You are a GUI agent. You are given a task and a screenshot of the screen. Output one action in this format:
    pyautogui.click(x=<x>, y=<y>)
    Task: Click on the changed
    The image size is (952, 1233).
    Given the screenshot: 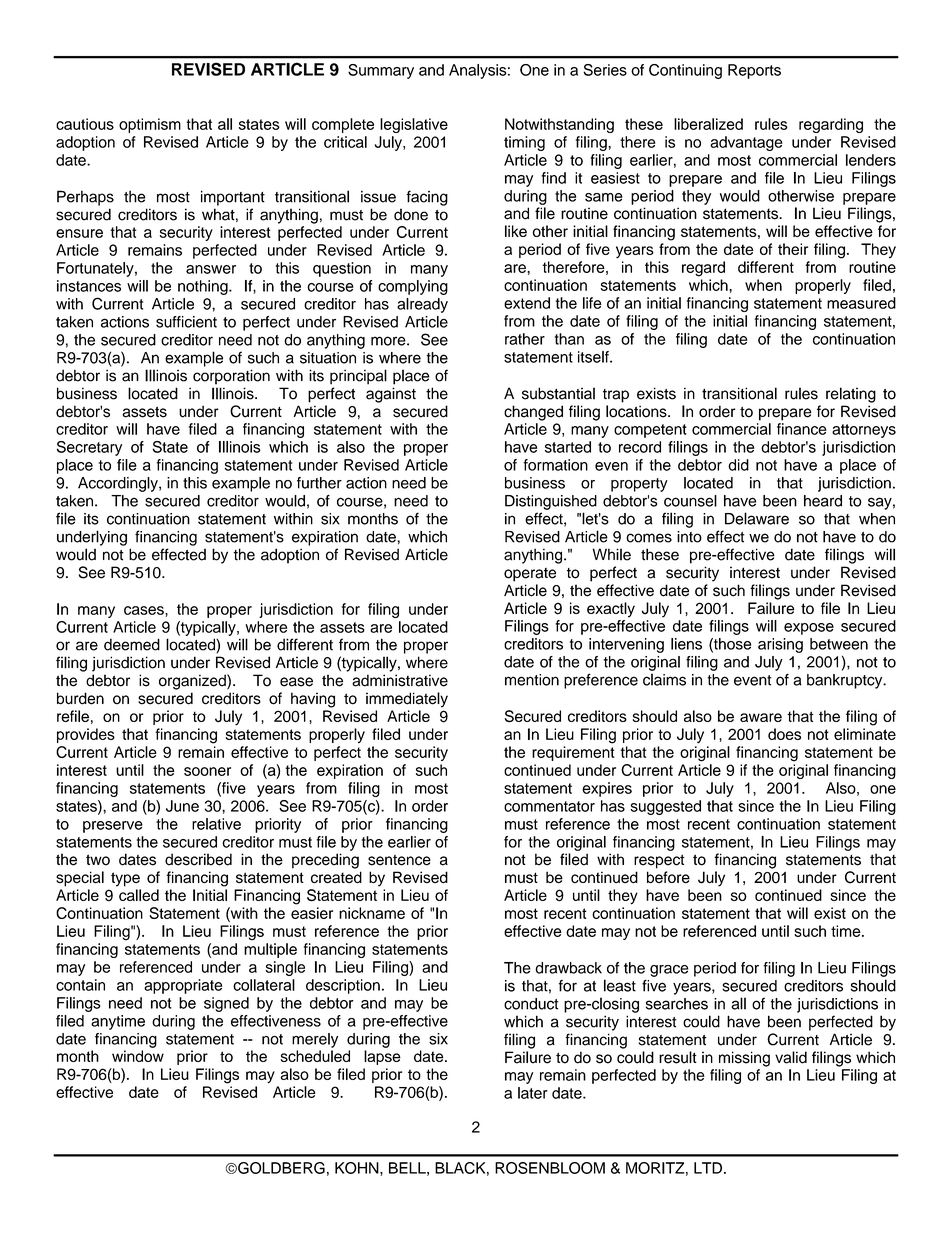 What is the action you would take?
    pyautogui.click(x=533, y=413)
